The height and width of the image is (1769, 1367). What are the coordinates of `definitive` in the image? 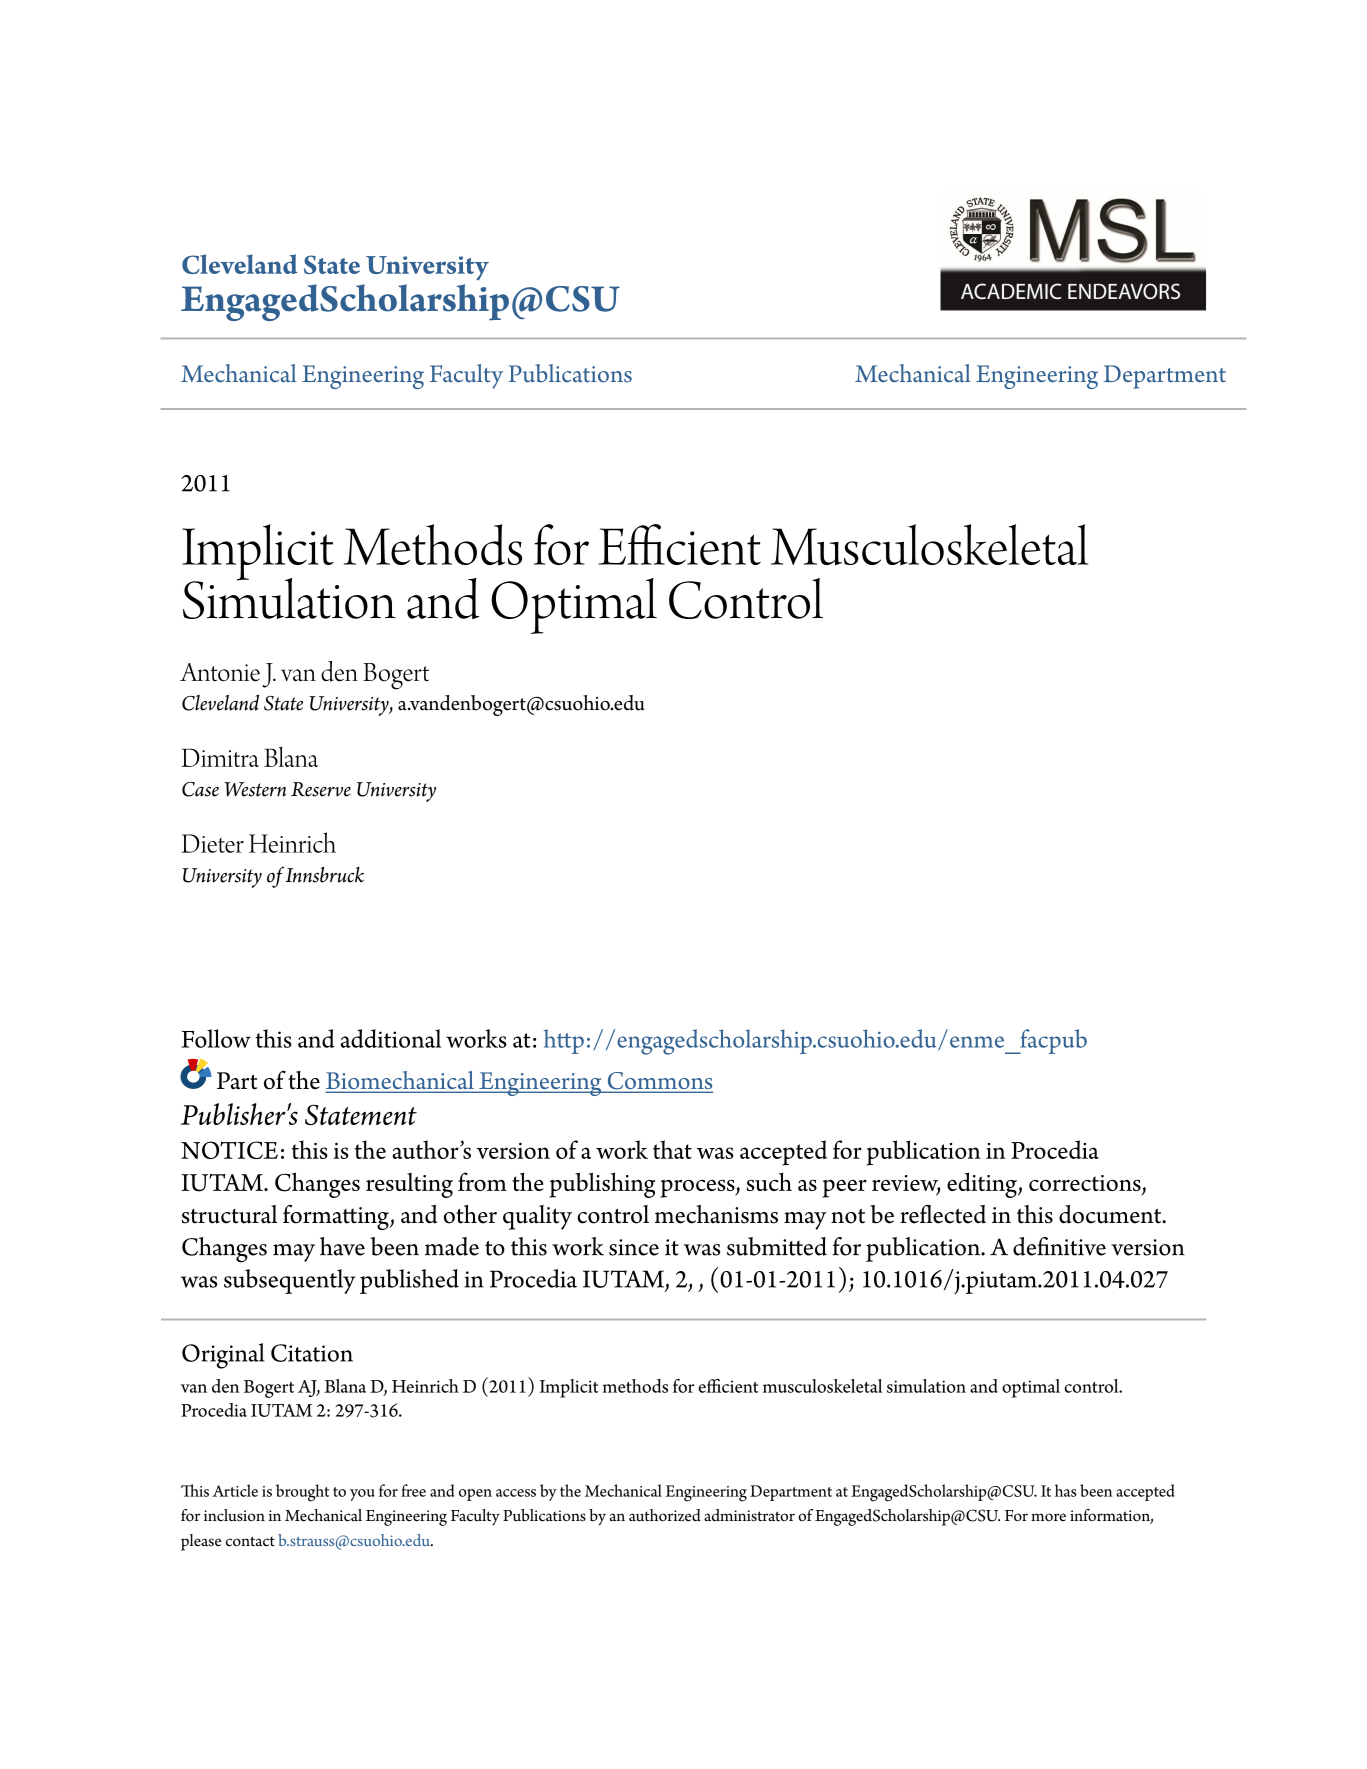 It's located at (1059, 1246).
